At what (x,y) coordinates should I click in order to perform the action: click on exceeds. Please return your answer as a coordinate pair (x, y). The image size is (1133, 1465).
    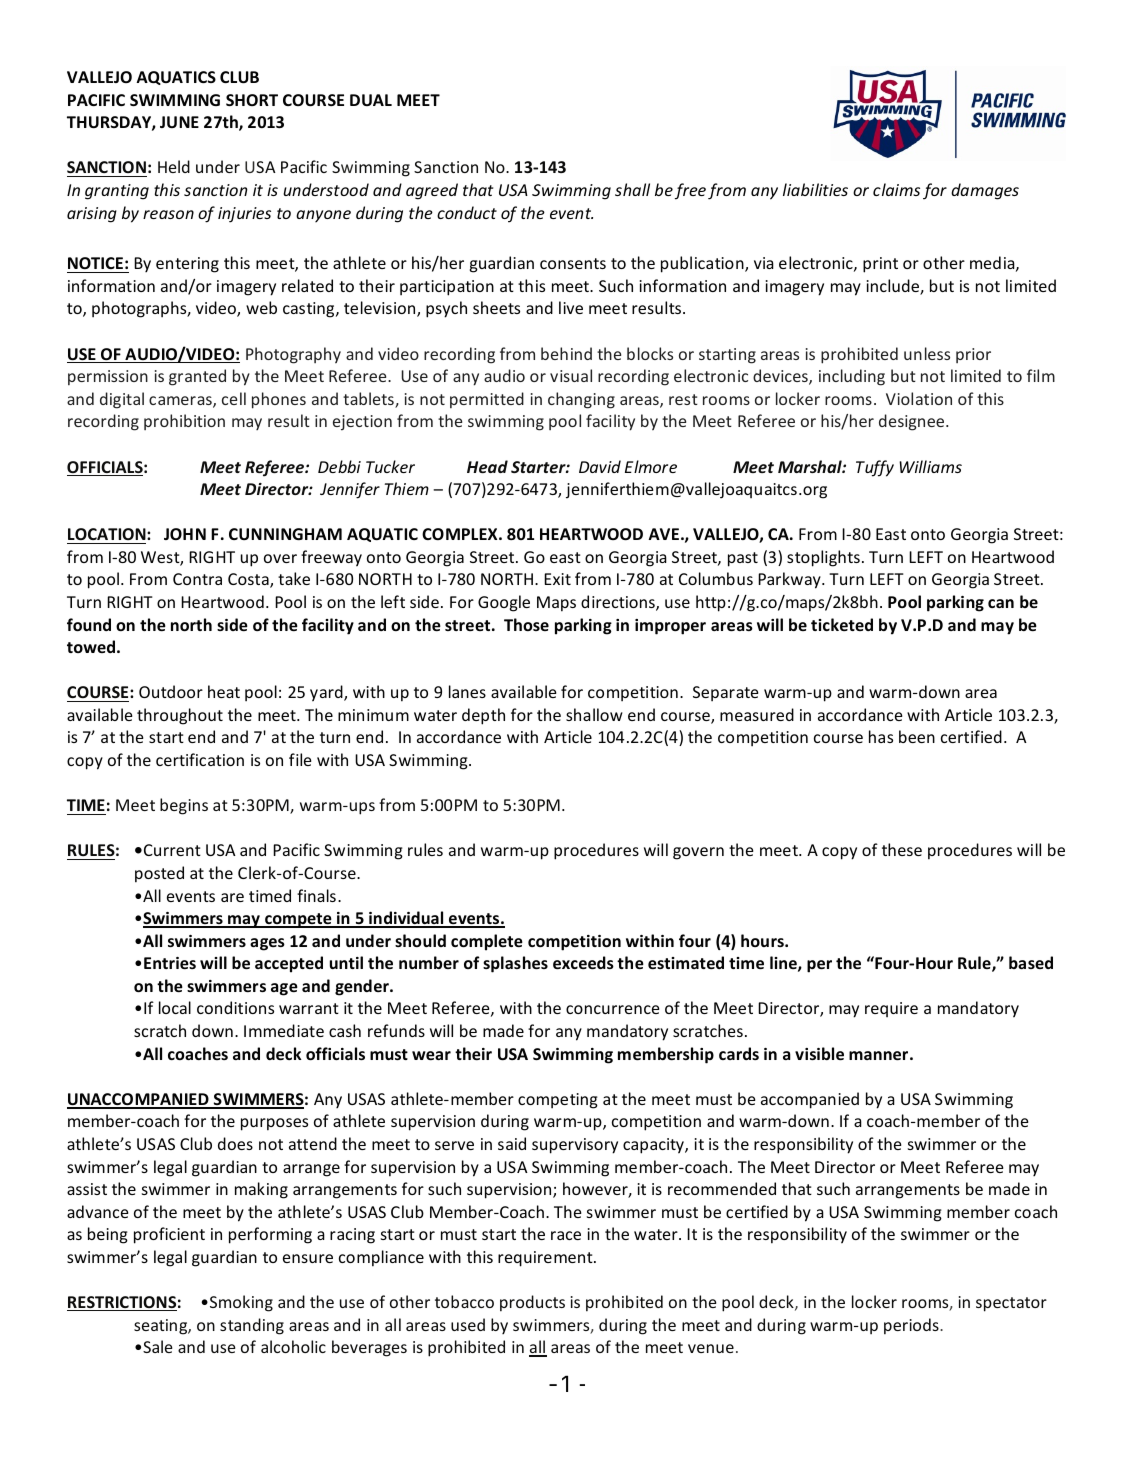
    Looking at the image, I should click on (583, 962).
